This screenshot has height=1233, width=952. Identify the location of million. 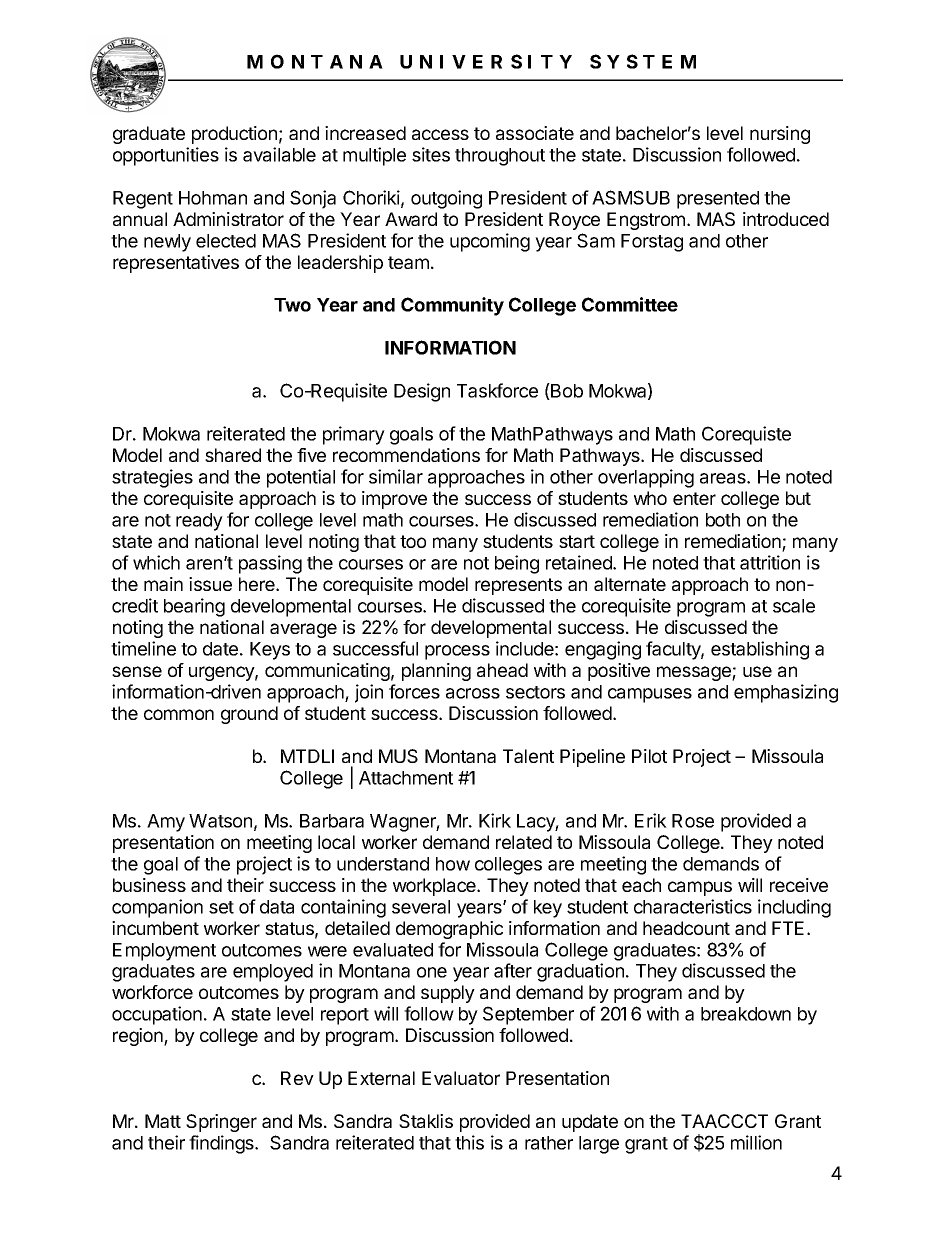
(756, 1142).
